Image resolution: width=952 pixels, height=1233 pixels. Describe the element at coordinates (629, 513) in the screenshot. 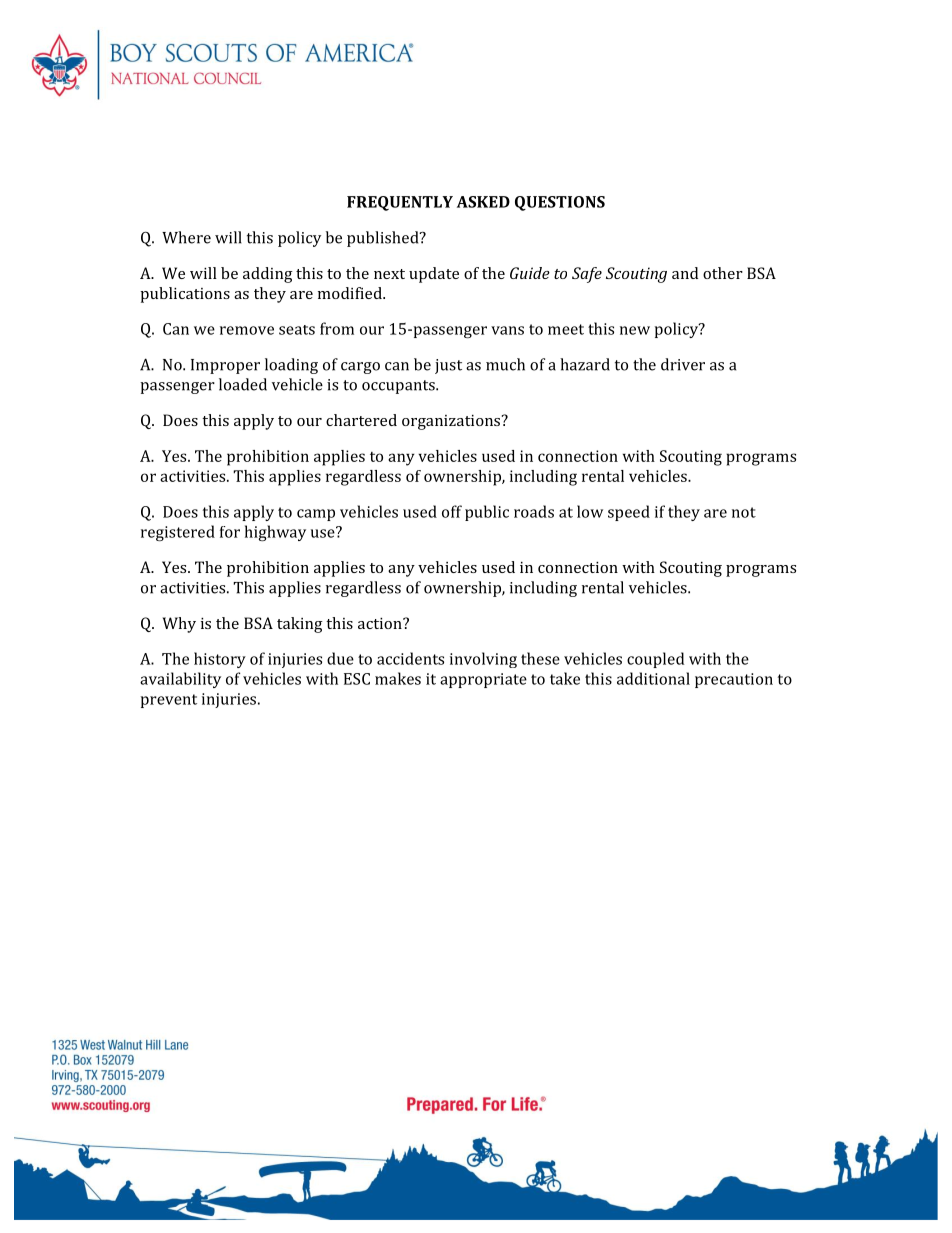

I see `speed` at that location.
